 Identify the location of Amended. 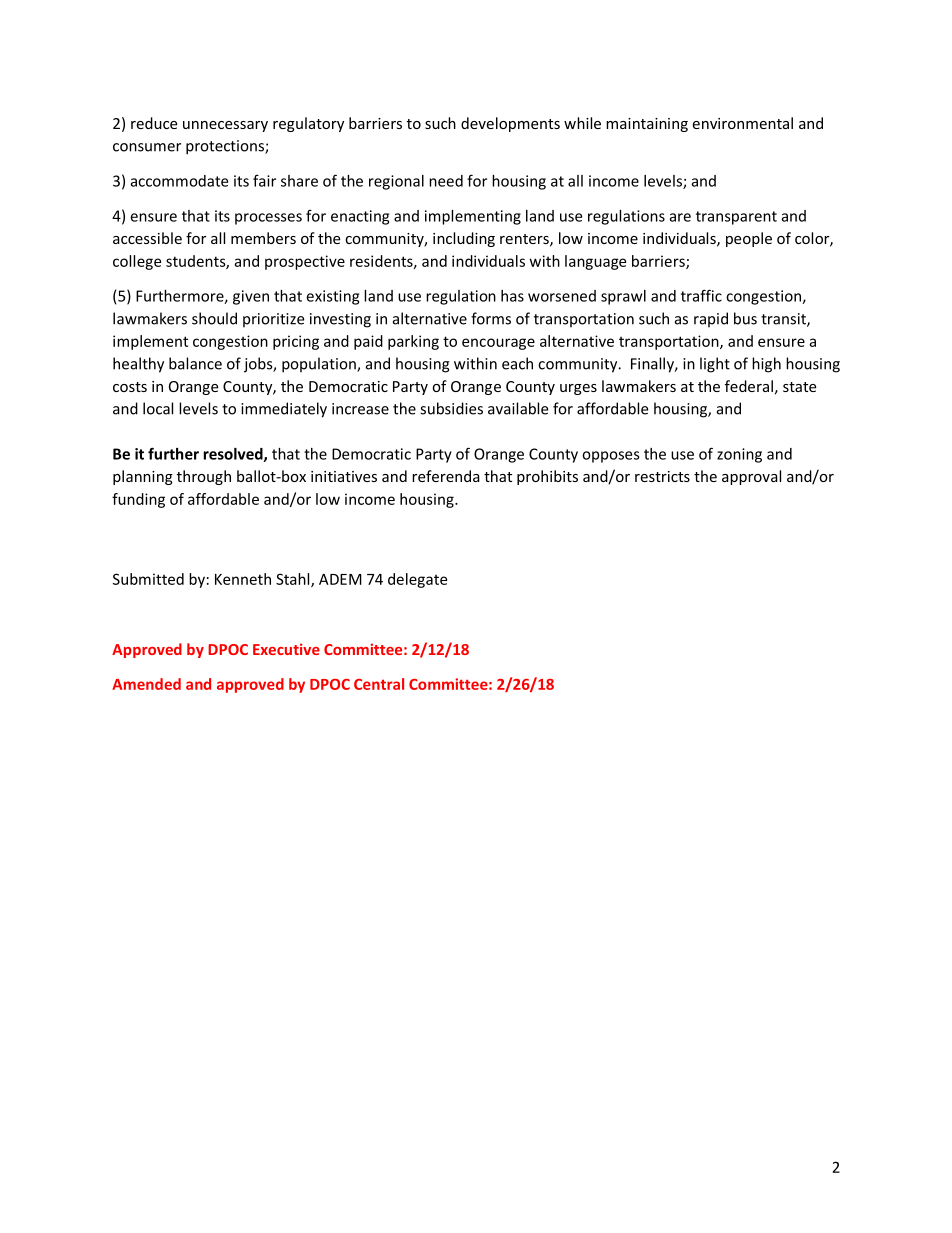
(146, 684).
